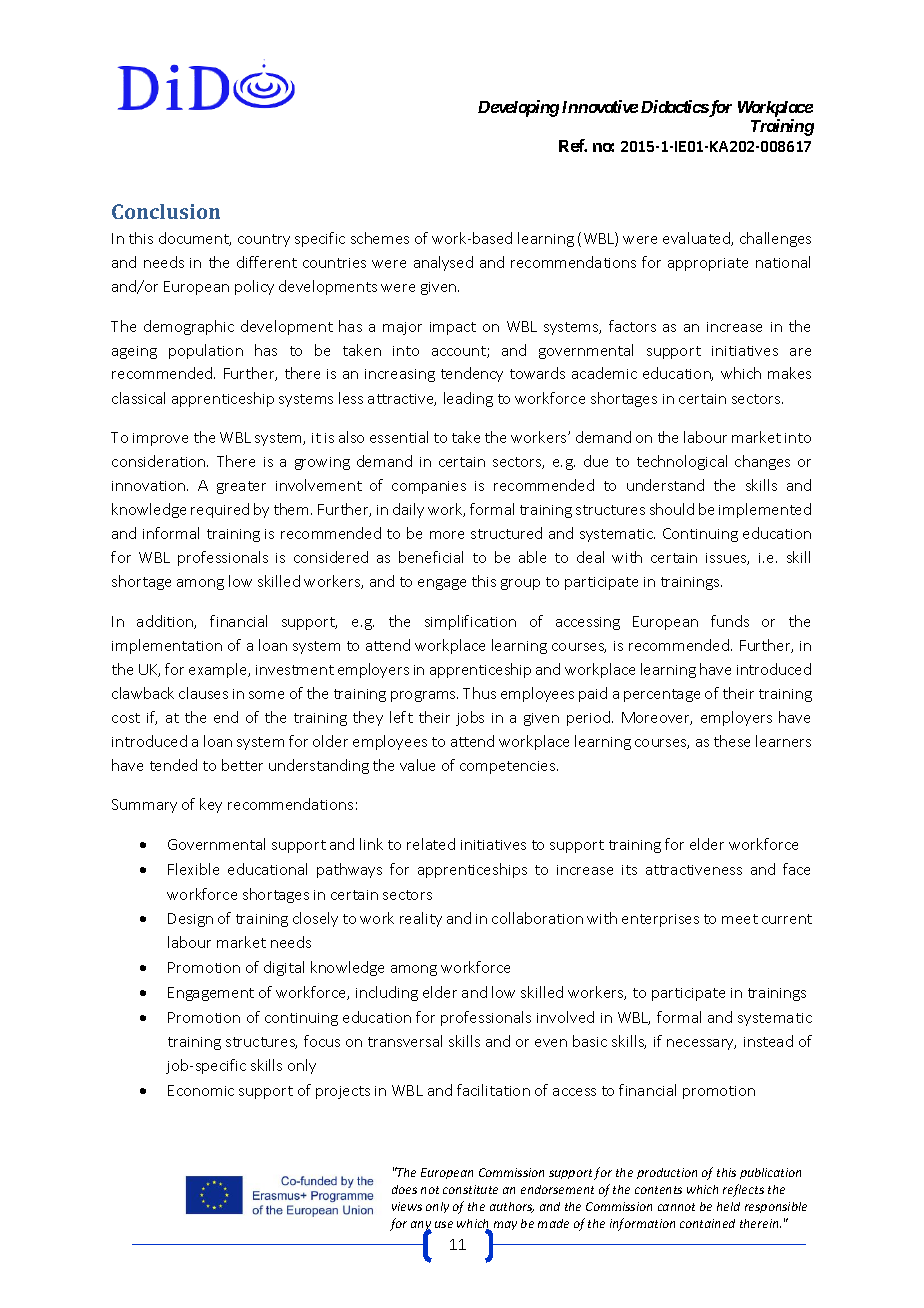 Image resolution: width=924 pixels, height=1308 pixels. What do you see at coordinates (765, 510) in the image?
I see `implemented` at bounding box center [765, 510].
